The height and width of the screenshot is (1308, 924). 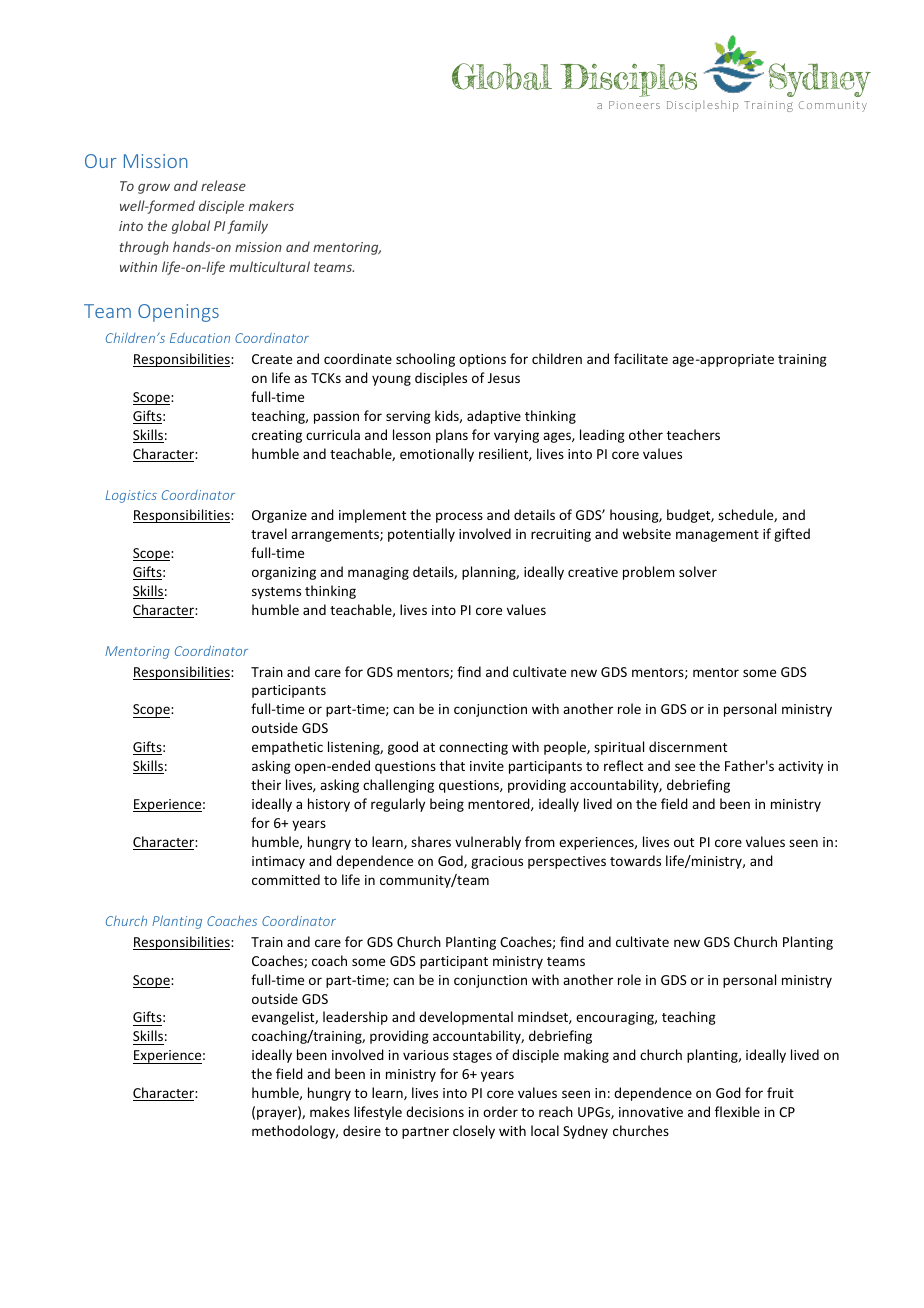 What do you see at coordinates (223, 185) in the screenshot?
I see `release` at bounding box center [223, 185].
